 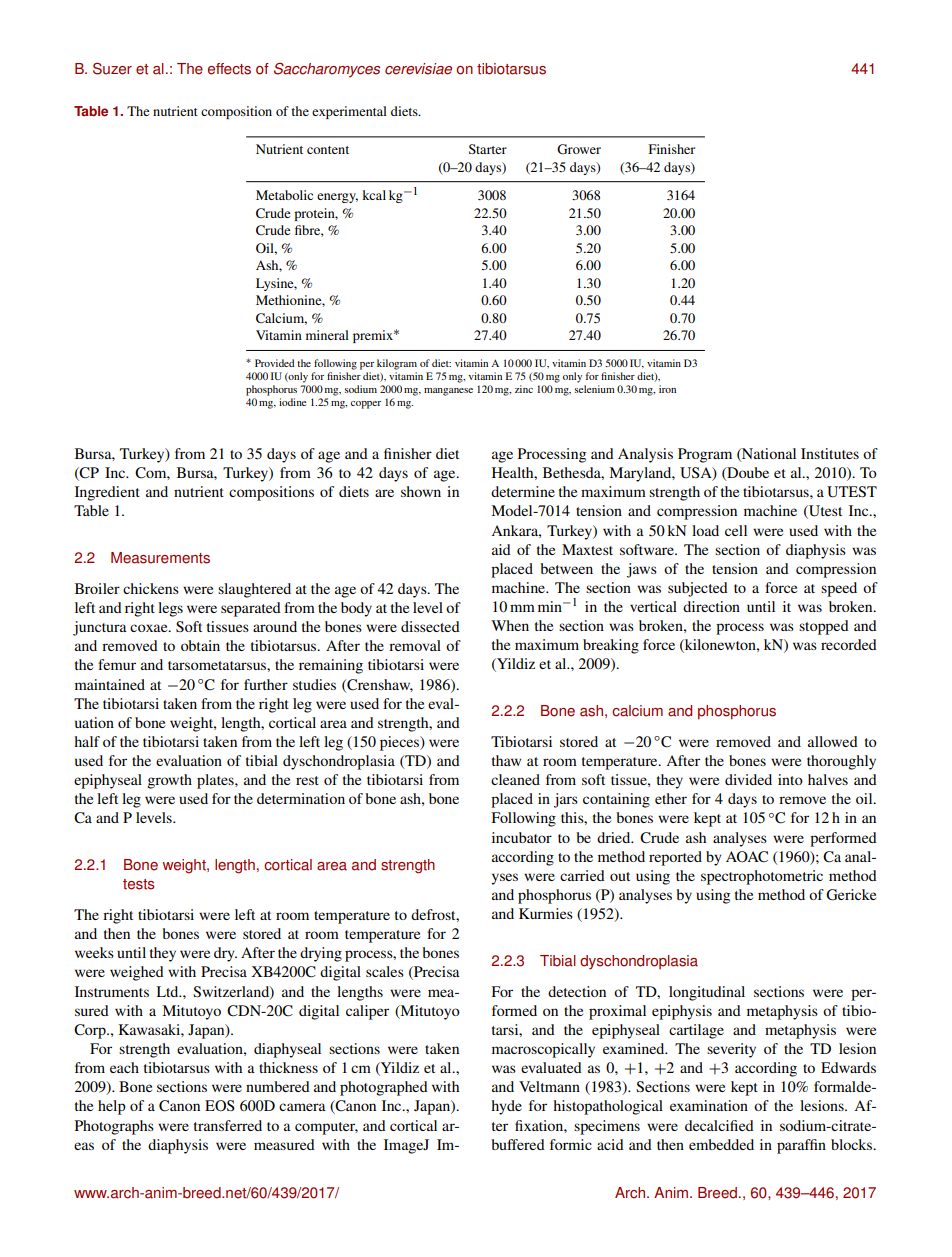 What do you see at coordinates (229, 69) in the screenshot?
I see `effects` at bounding box center [229, 69].
